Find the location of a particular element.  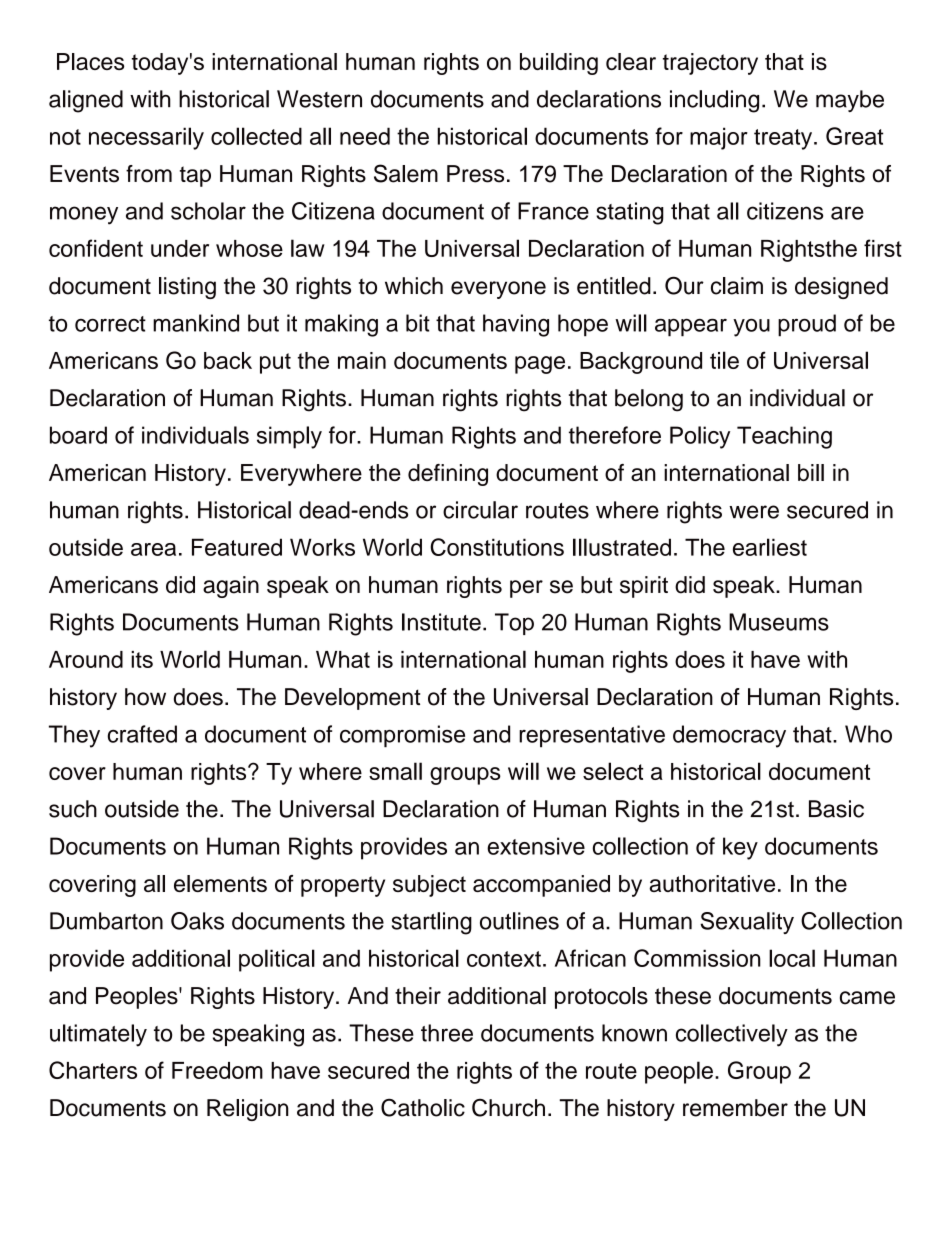

Teaching is located at coordinates (784, 437).
